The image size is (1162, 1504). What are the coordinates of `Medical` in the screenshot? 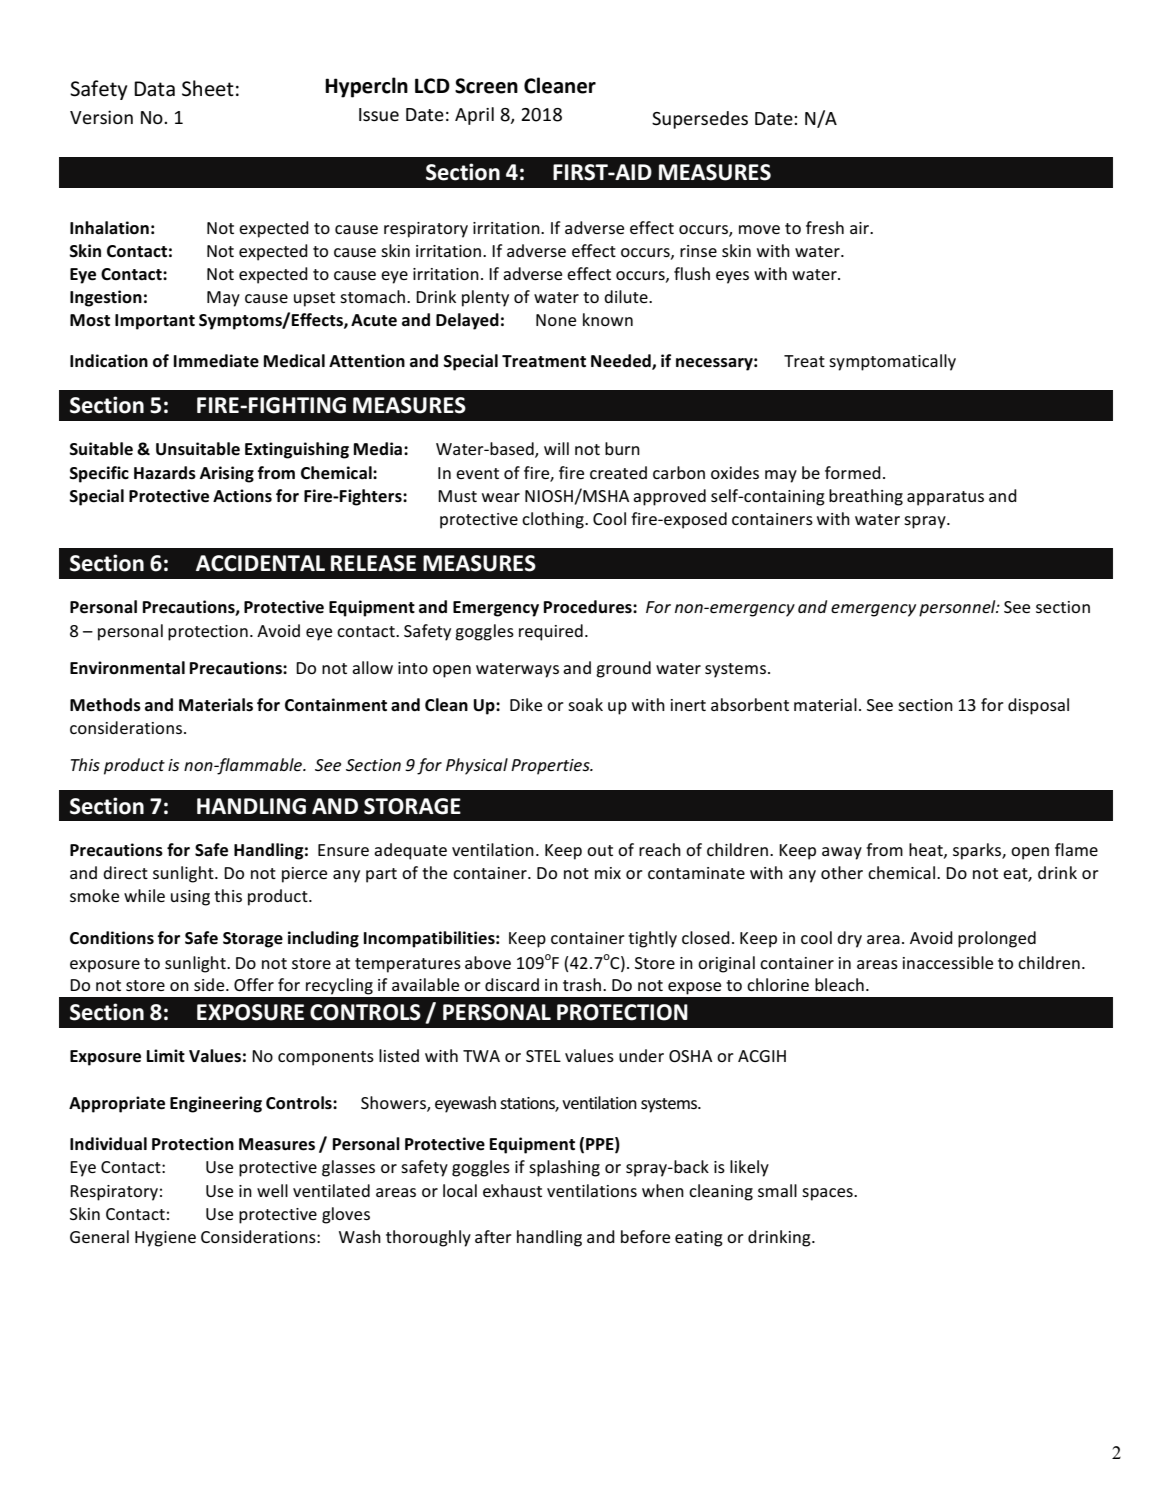 It's located at (294, 361).
